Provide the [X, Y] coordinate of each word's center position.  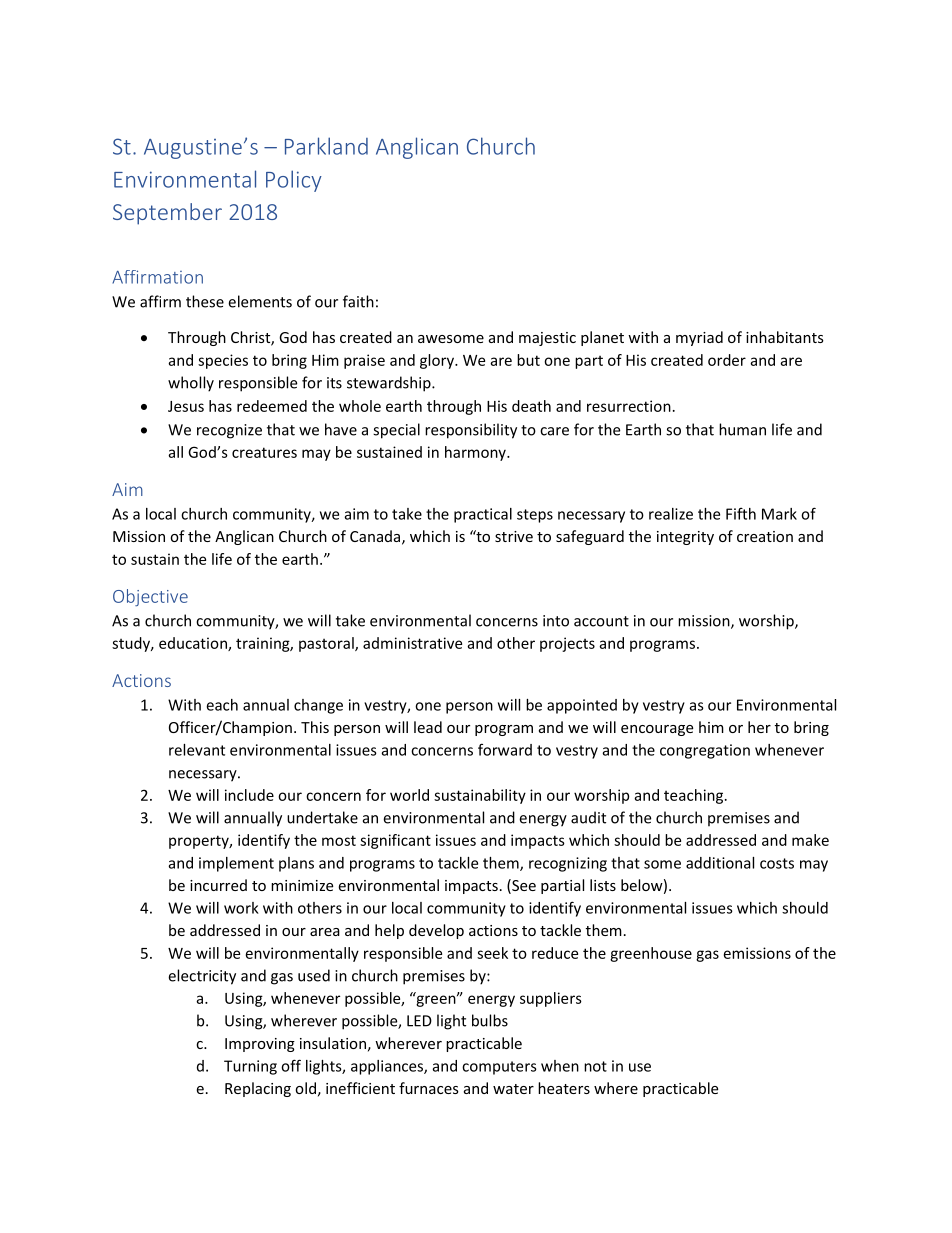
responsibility [471, 431]
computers [499, 1068]
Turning [250, 1067]
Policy [294, 181]
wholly [191, 384]
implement [236, 864]
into [556, 621]
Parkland [326, 146]
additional [720, 863]
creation [765, 536]
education [194, 644]
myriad [699, 338]
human [742, 429]
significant [395, 841]
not [595, 1066]
